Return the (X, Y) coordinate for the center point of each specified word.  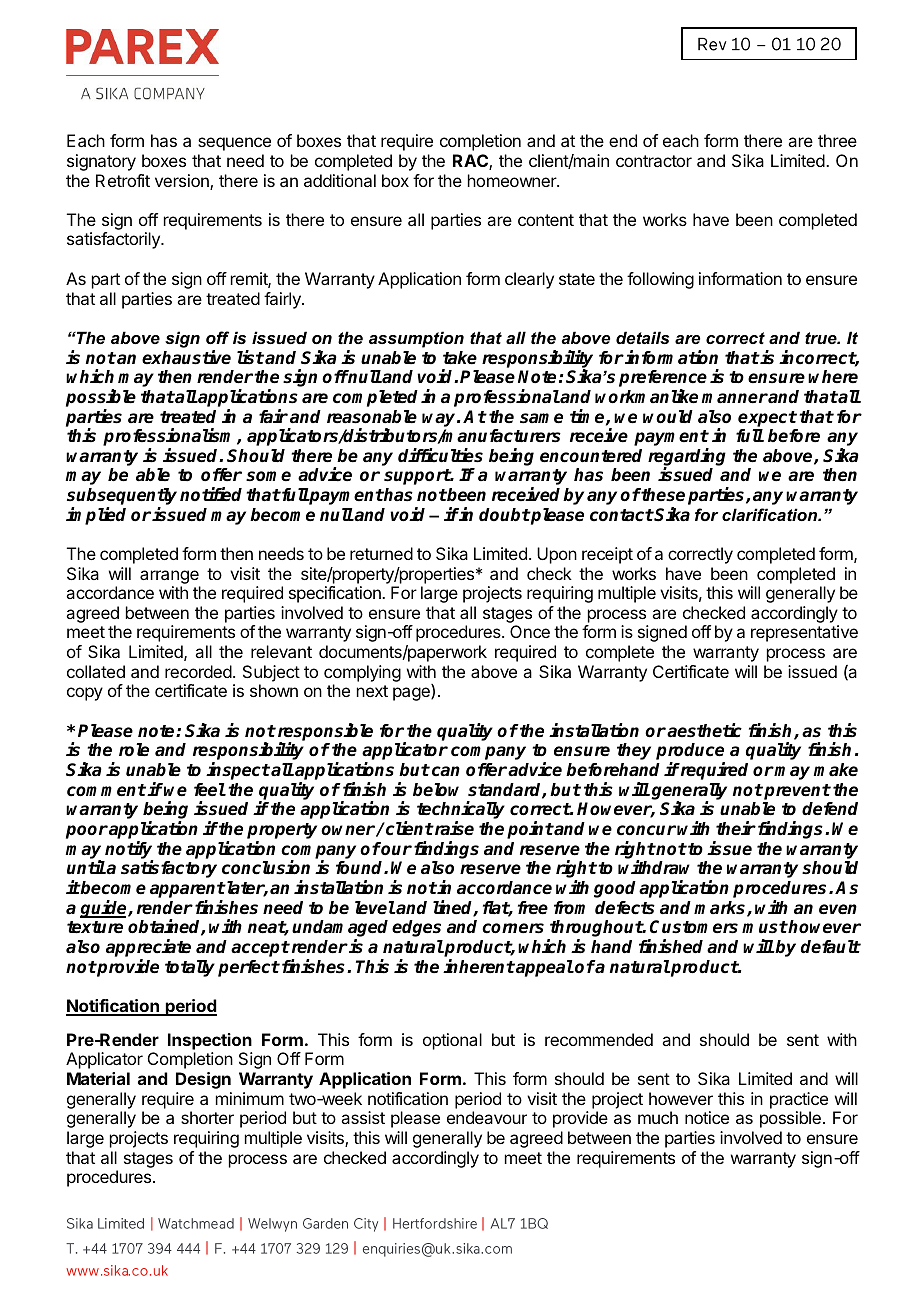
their (736, 828)
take (460, 358)
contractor (654, 161)
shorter (207, 1117)
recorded (198, 671)
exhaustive (186, 357)
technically (461, 811)
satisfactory (169, 869)
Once (530, 631)
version (183, 182)
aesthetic (704, 730)
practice (799, 1100)
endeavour (487, 1117)
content (546, 220)
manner (735, 398)
